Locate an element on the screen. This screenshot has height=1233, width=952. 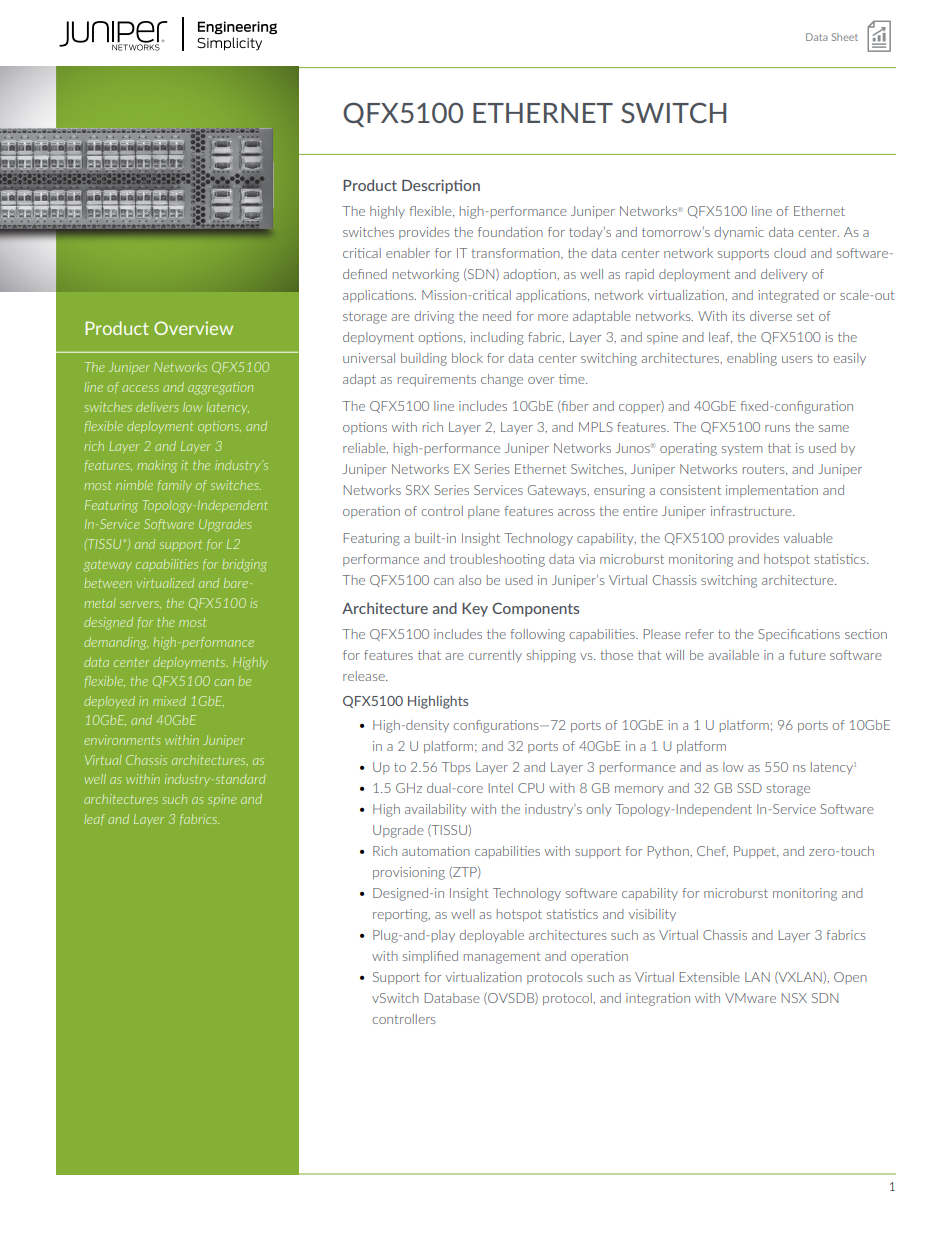
plane is located at coordinates (484, 512).
